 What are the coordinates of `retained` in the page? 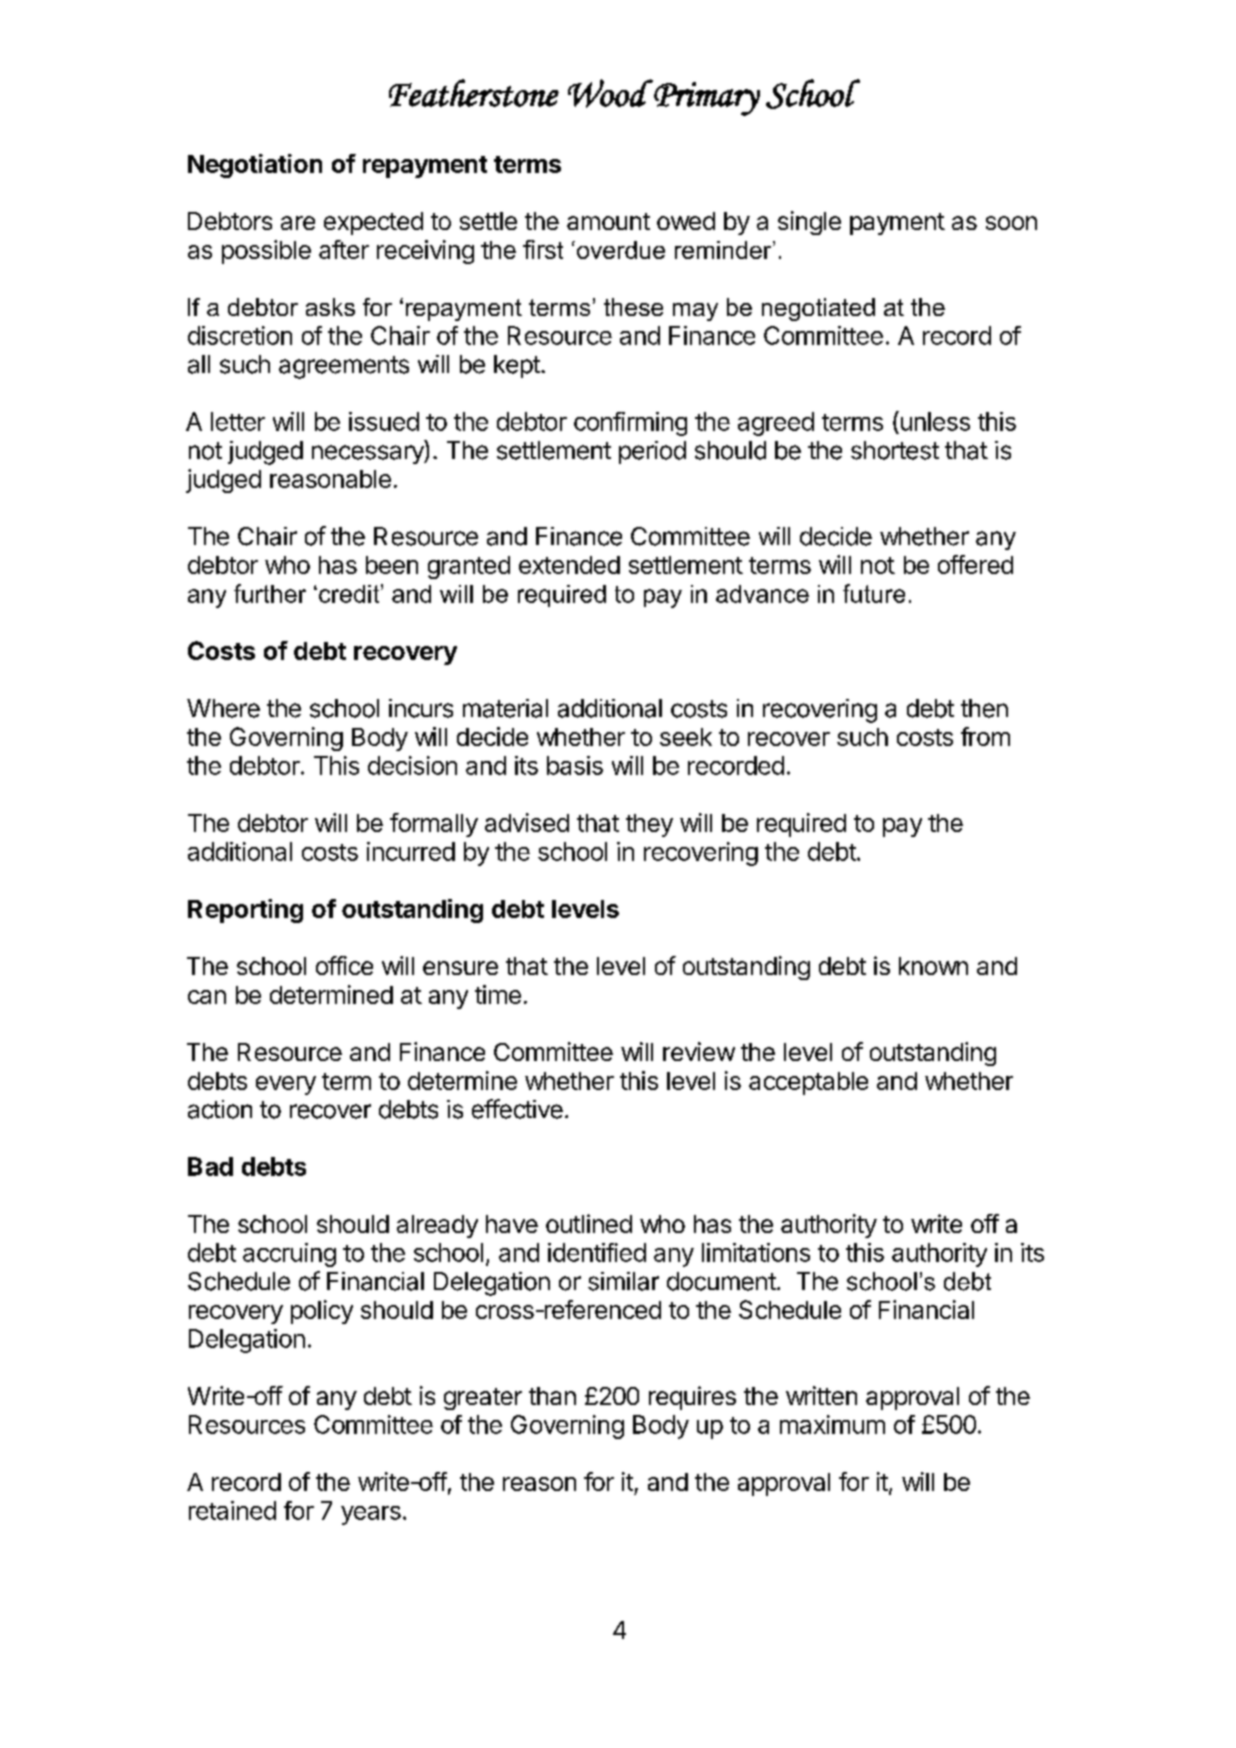 It's located at (232, 1510).
